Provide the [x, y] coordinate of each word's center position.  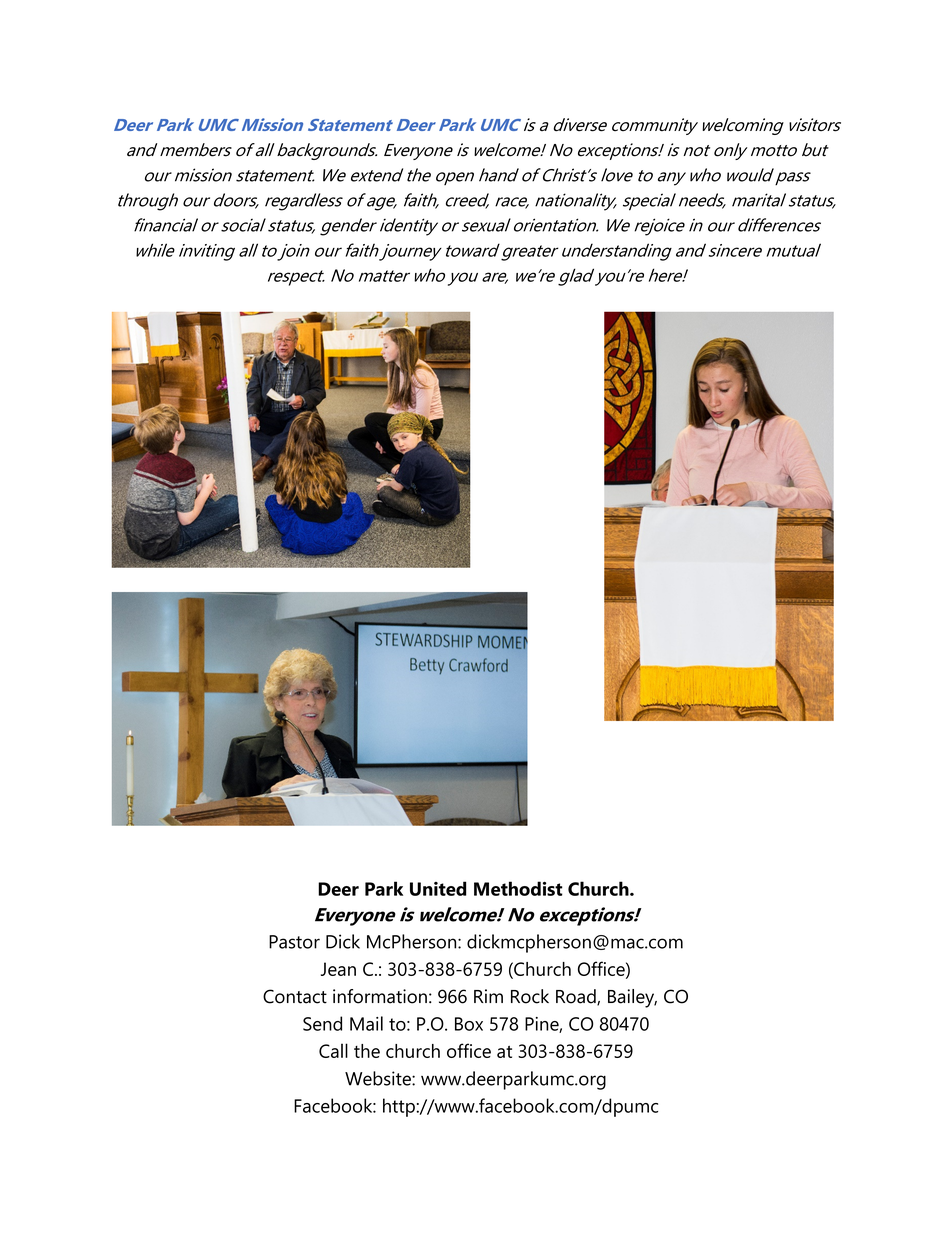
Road [577, 997]
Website [379, 1078]
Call [333, 1050]
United [438, 888]
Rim [488, 996]
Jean [338, 969]
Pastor [294, 942]
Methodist [518, 888]
